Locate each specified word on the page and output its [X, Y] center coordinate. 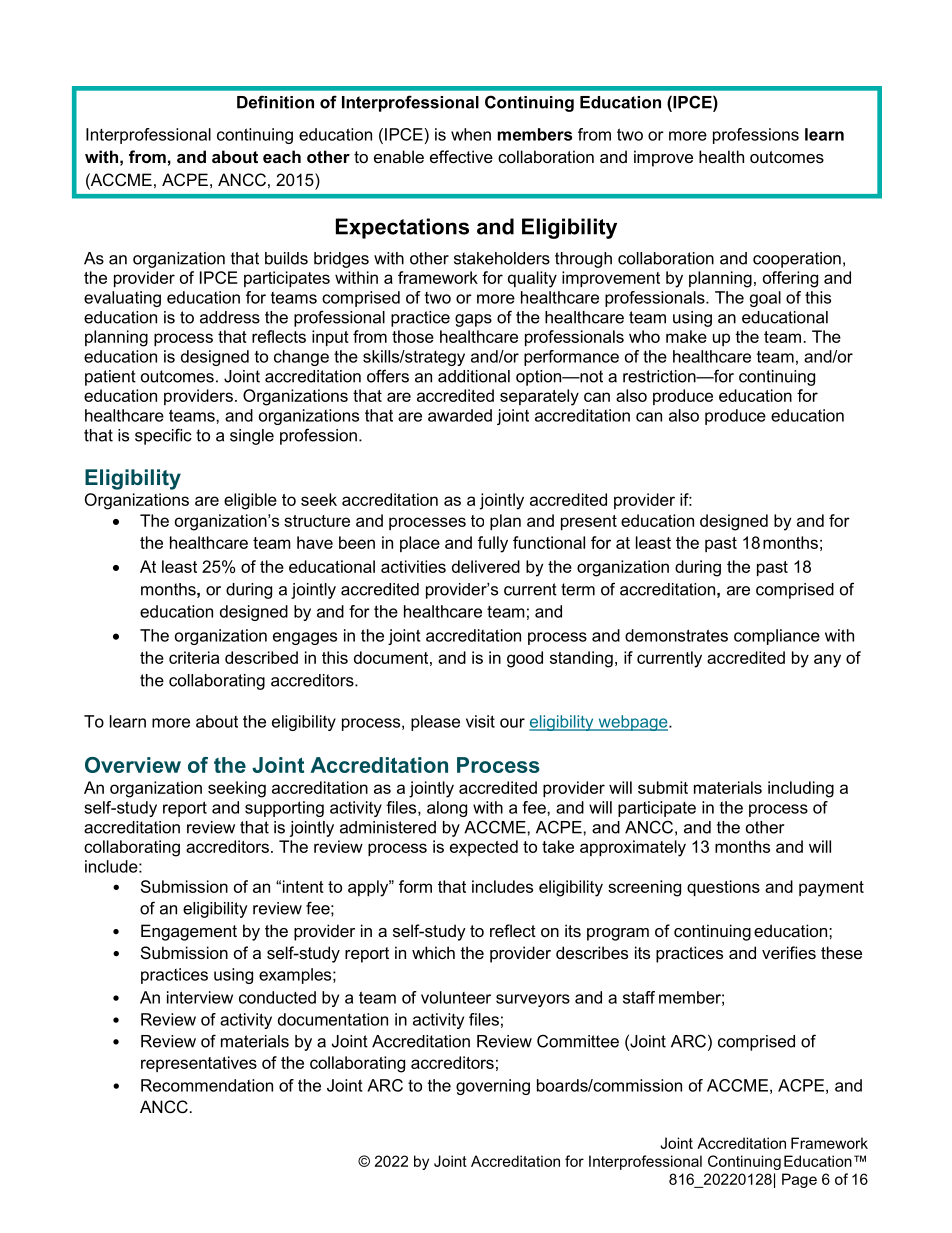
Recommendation [207, 1085]
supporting [284, 809]
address [230, 317]
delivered [486, 566]
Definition [275, 102]
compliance [777, 637]
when [471, 134]
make [686, 336]
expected [484, 848]
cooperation [797, 260]
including [801, 789]
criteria [194, 657]
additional [474, 376]
